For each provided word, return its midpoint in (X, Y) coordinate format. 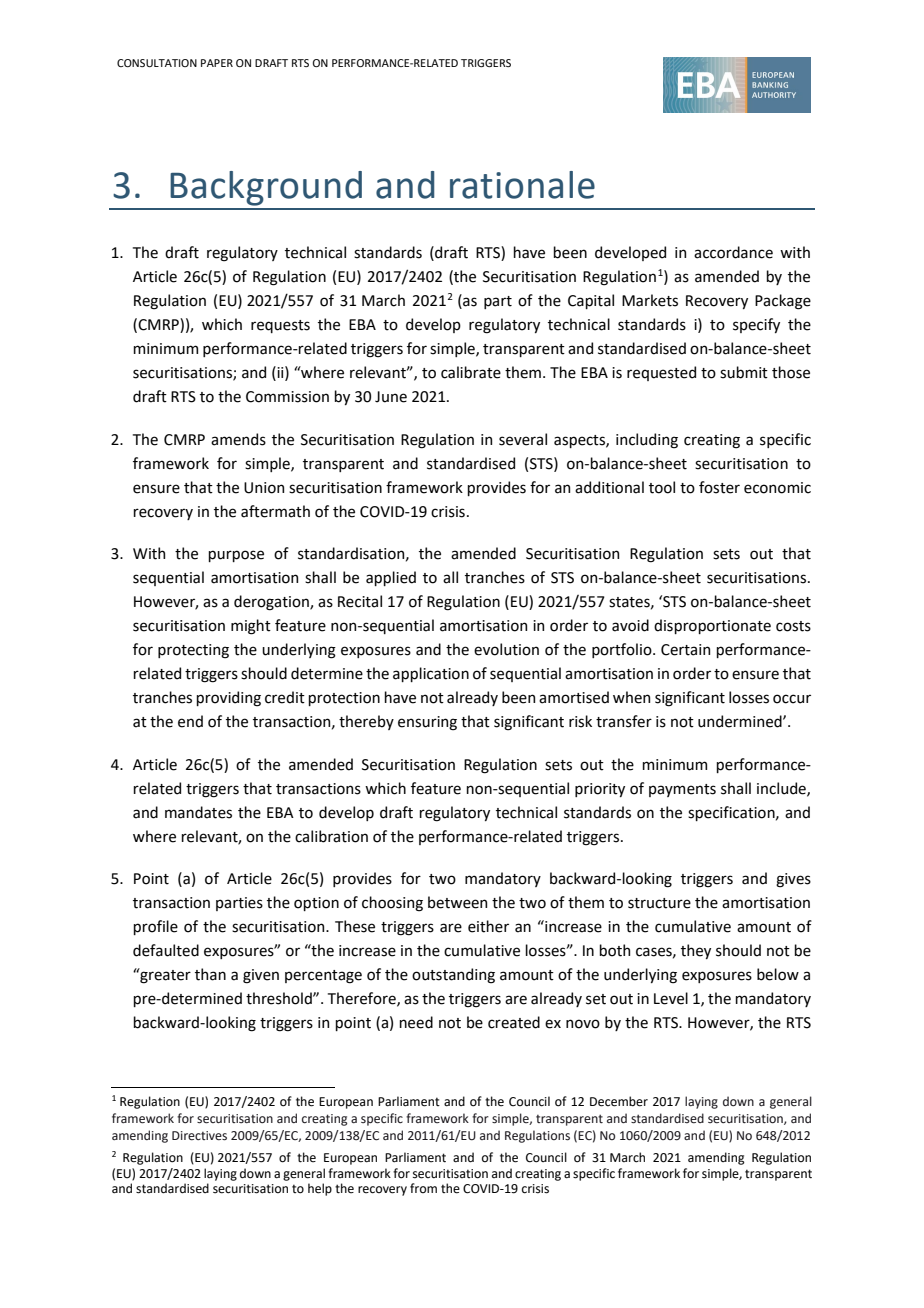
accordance (733, 252)
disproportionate (712, 626)
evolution (506, 649)
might (251, 627)
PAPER (217, 63)
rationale (522, 185)
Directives (199, 1136)
